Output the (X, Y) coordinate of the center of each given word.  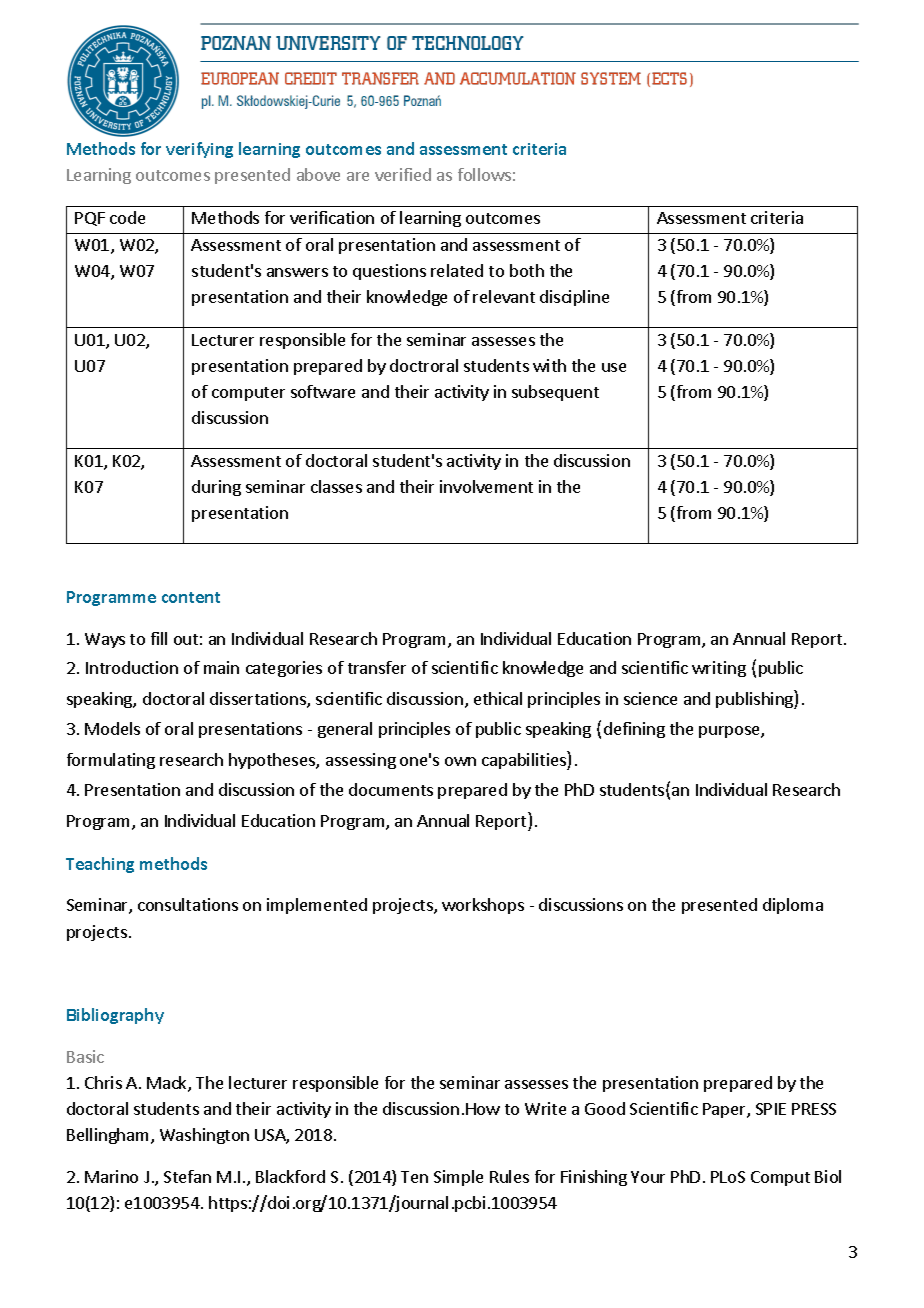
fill (159, 638)
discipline (574, 298)
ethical (498, 698)
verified (403, 174)
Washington (204, 1136)
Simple (458, 1178)
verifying (199, 150)
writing (719, 669)
